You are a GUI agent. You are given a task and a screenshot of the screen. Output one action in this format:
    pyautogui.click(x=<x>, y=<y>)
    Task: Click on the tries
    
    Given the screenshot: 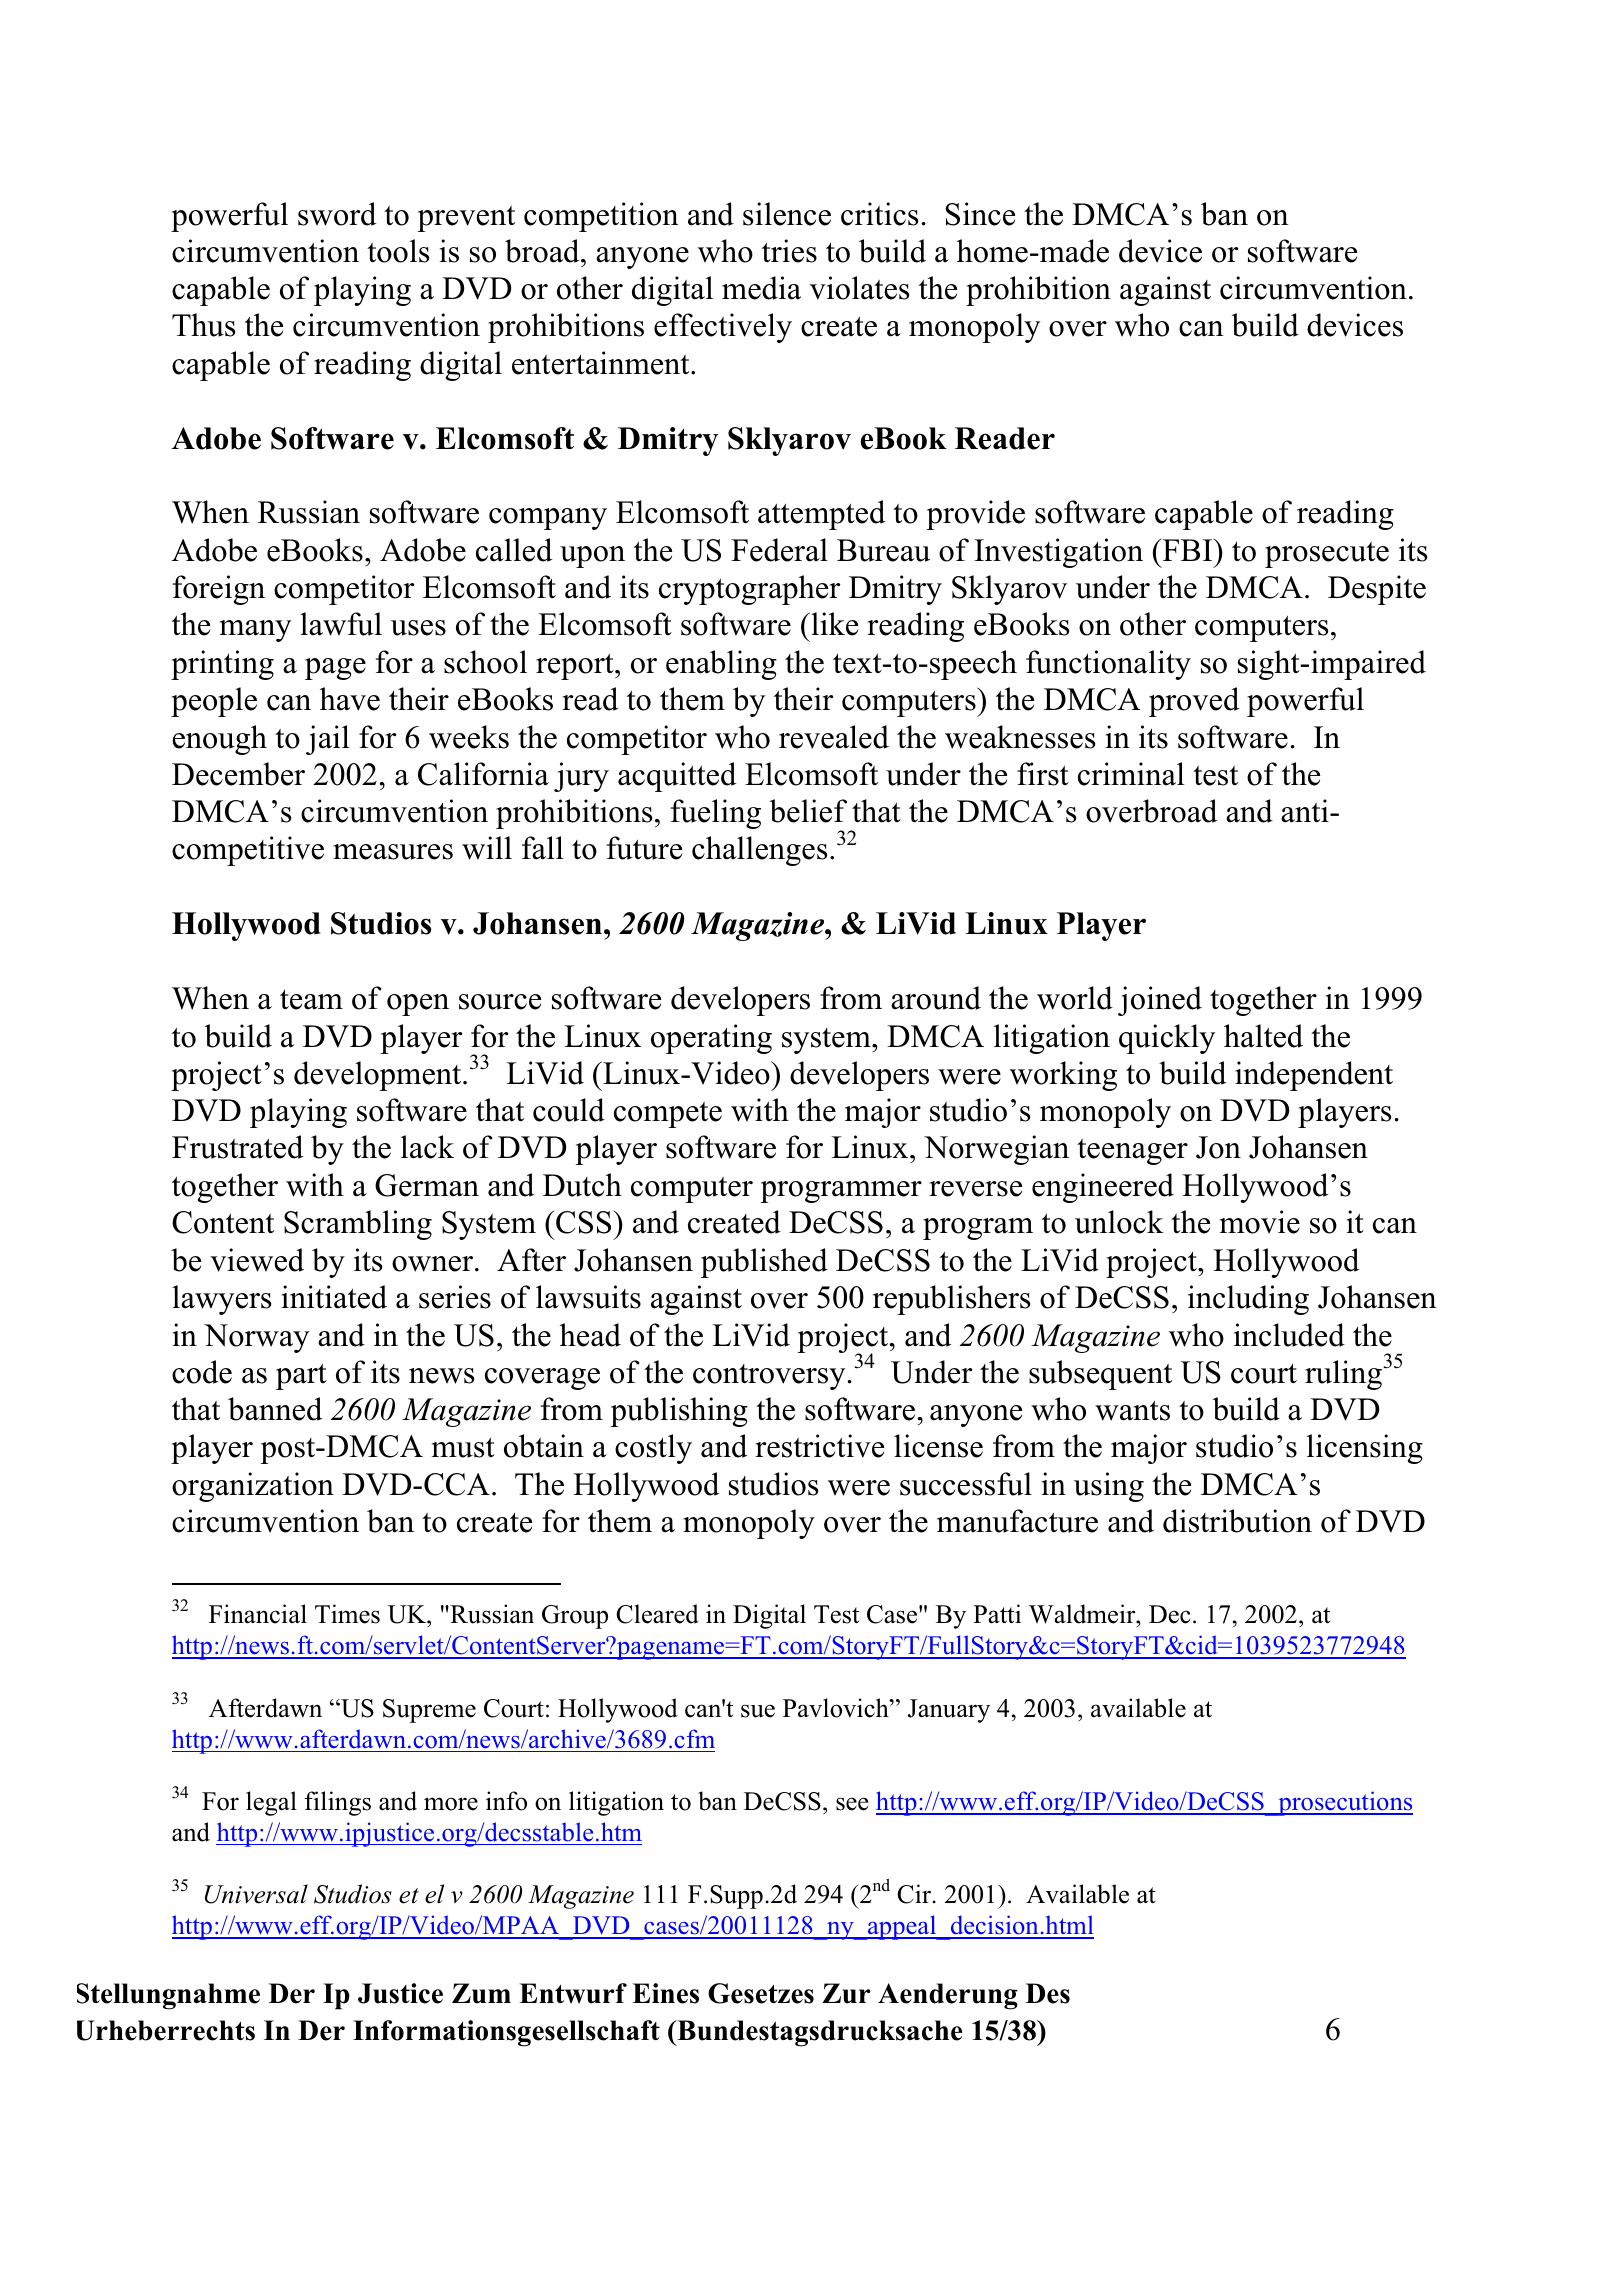 What is the action you would take?
    pyautogui.click(x=789, y=251)
